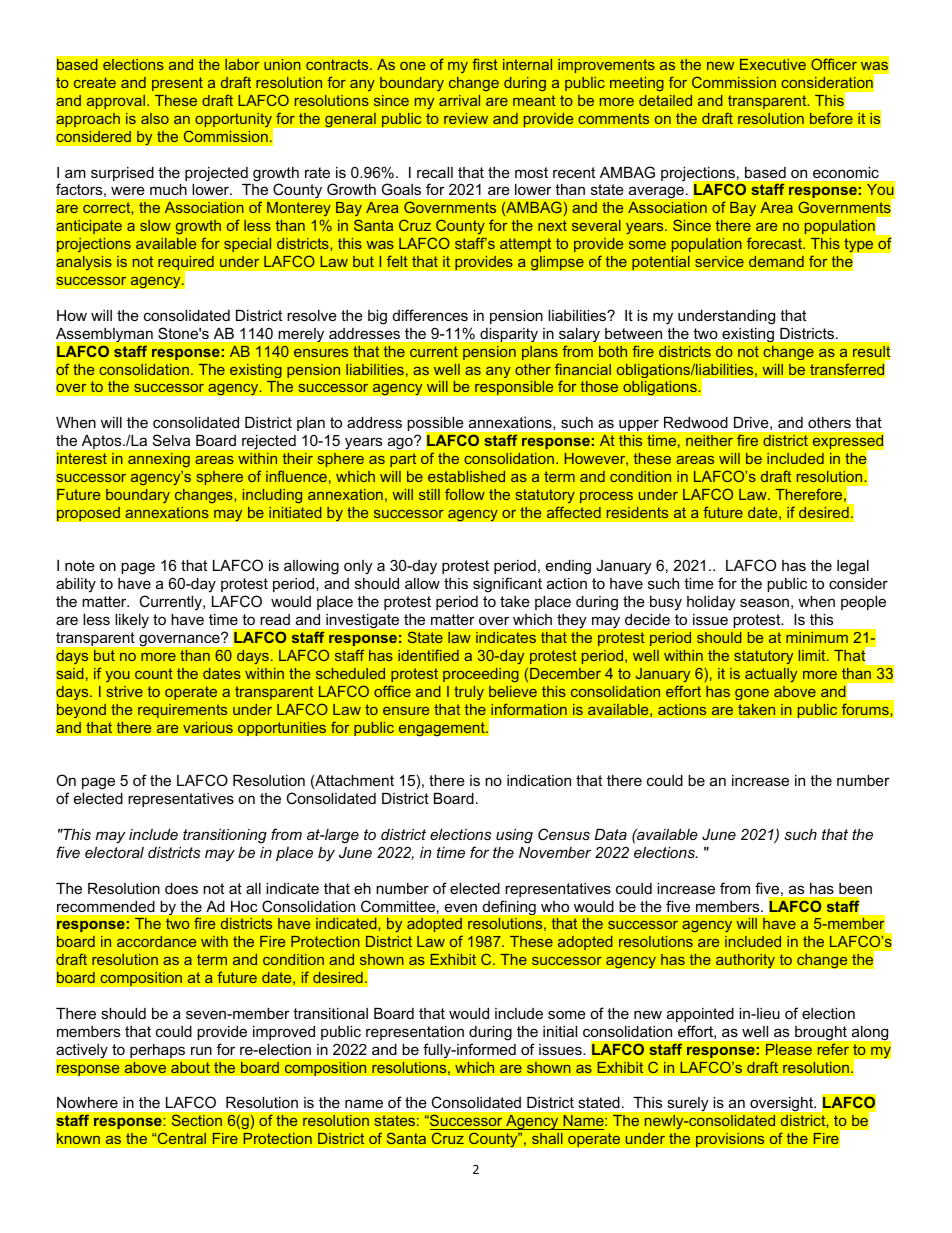 The width and height of the screenshot is (952, 1233). Describe the element at coordinates (171, 440) in the screenshot. I see `Selva` at that location.
